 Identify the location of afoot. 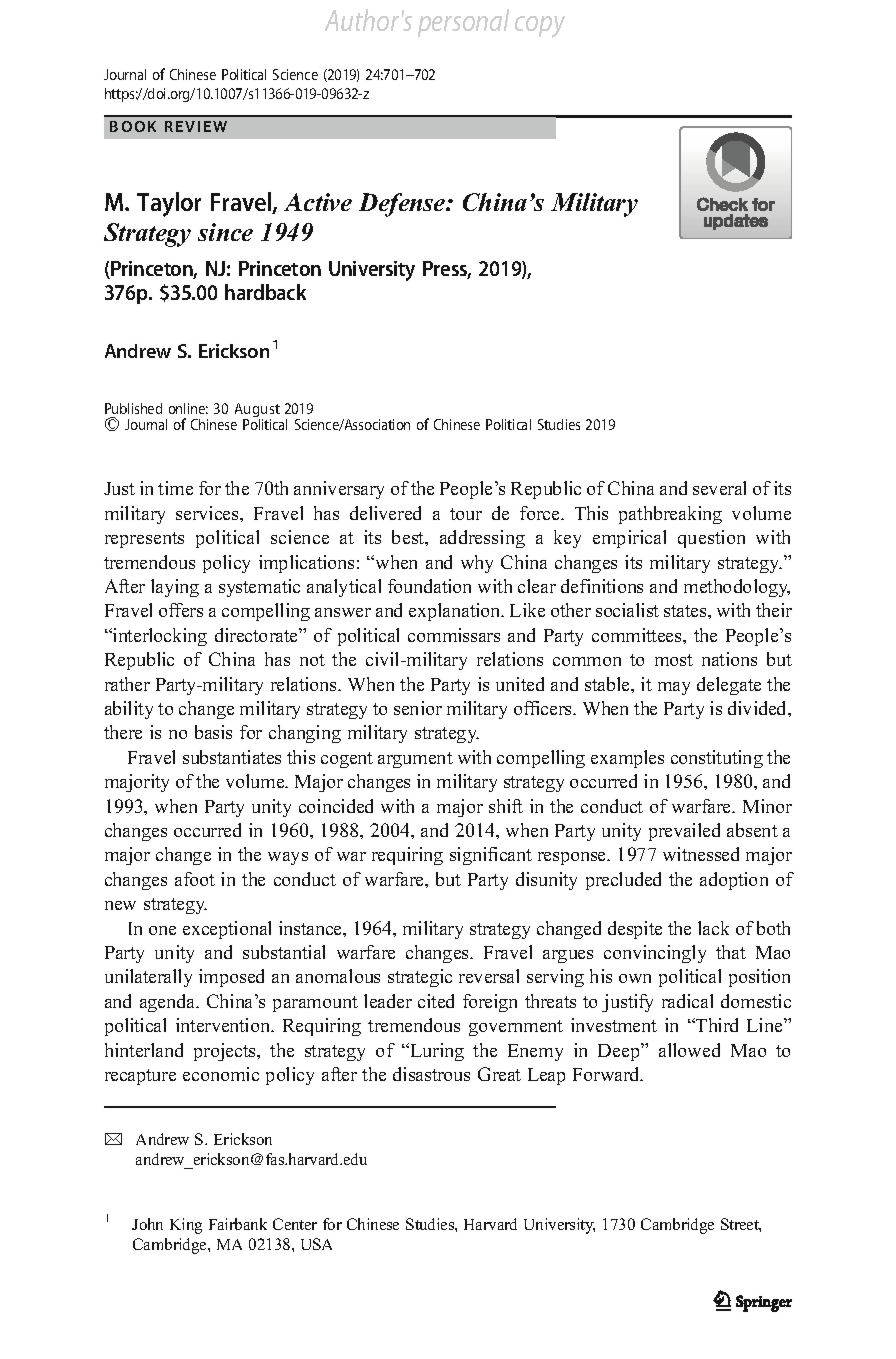
(195, 879).
